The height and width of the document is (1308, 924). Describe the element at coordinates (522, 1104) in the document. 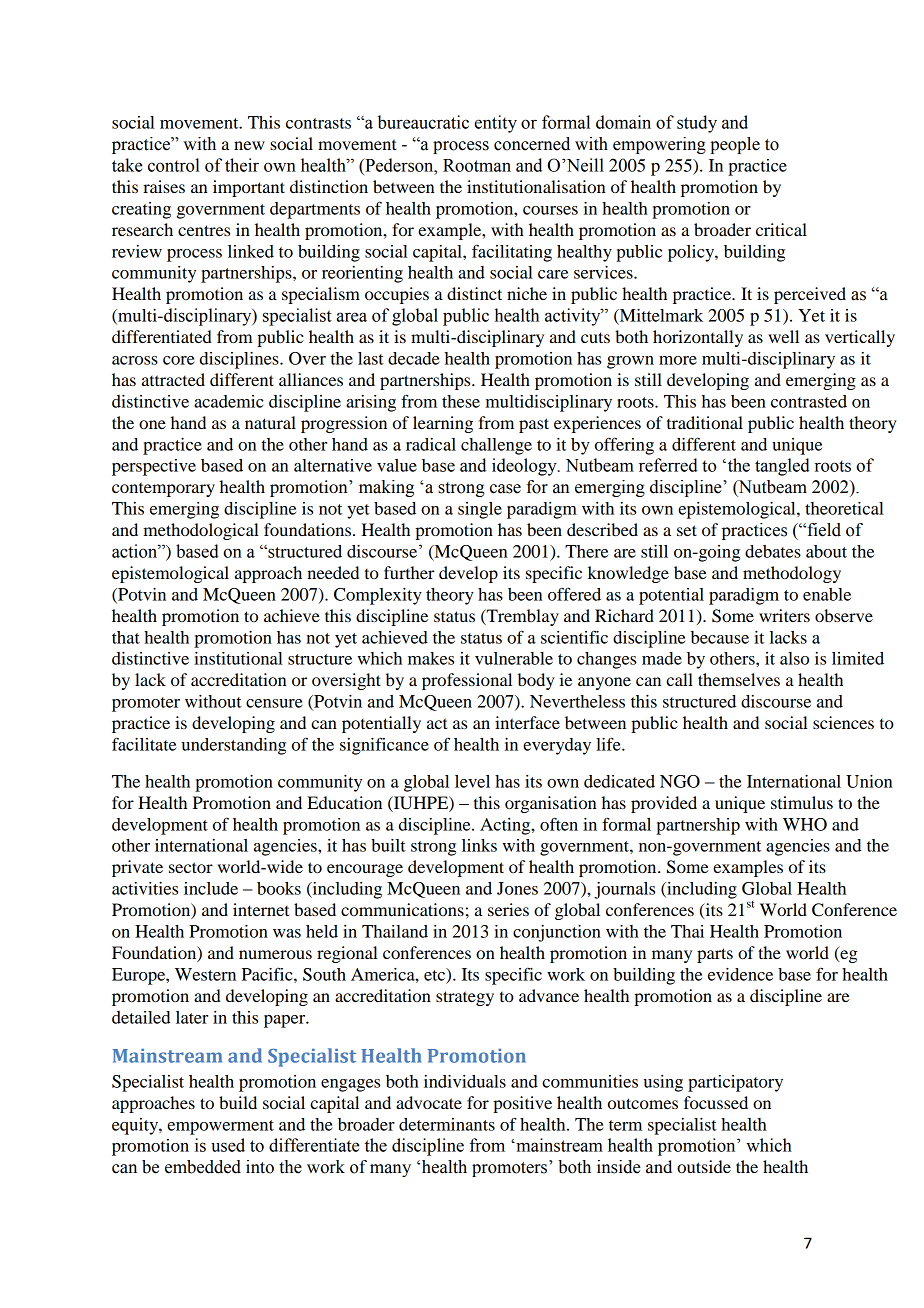

I see `positive` at that location.
